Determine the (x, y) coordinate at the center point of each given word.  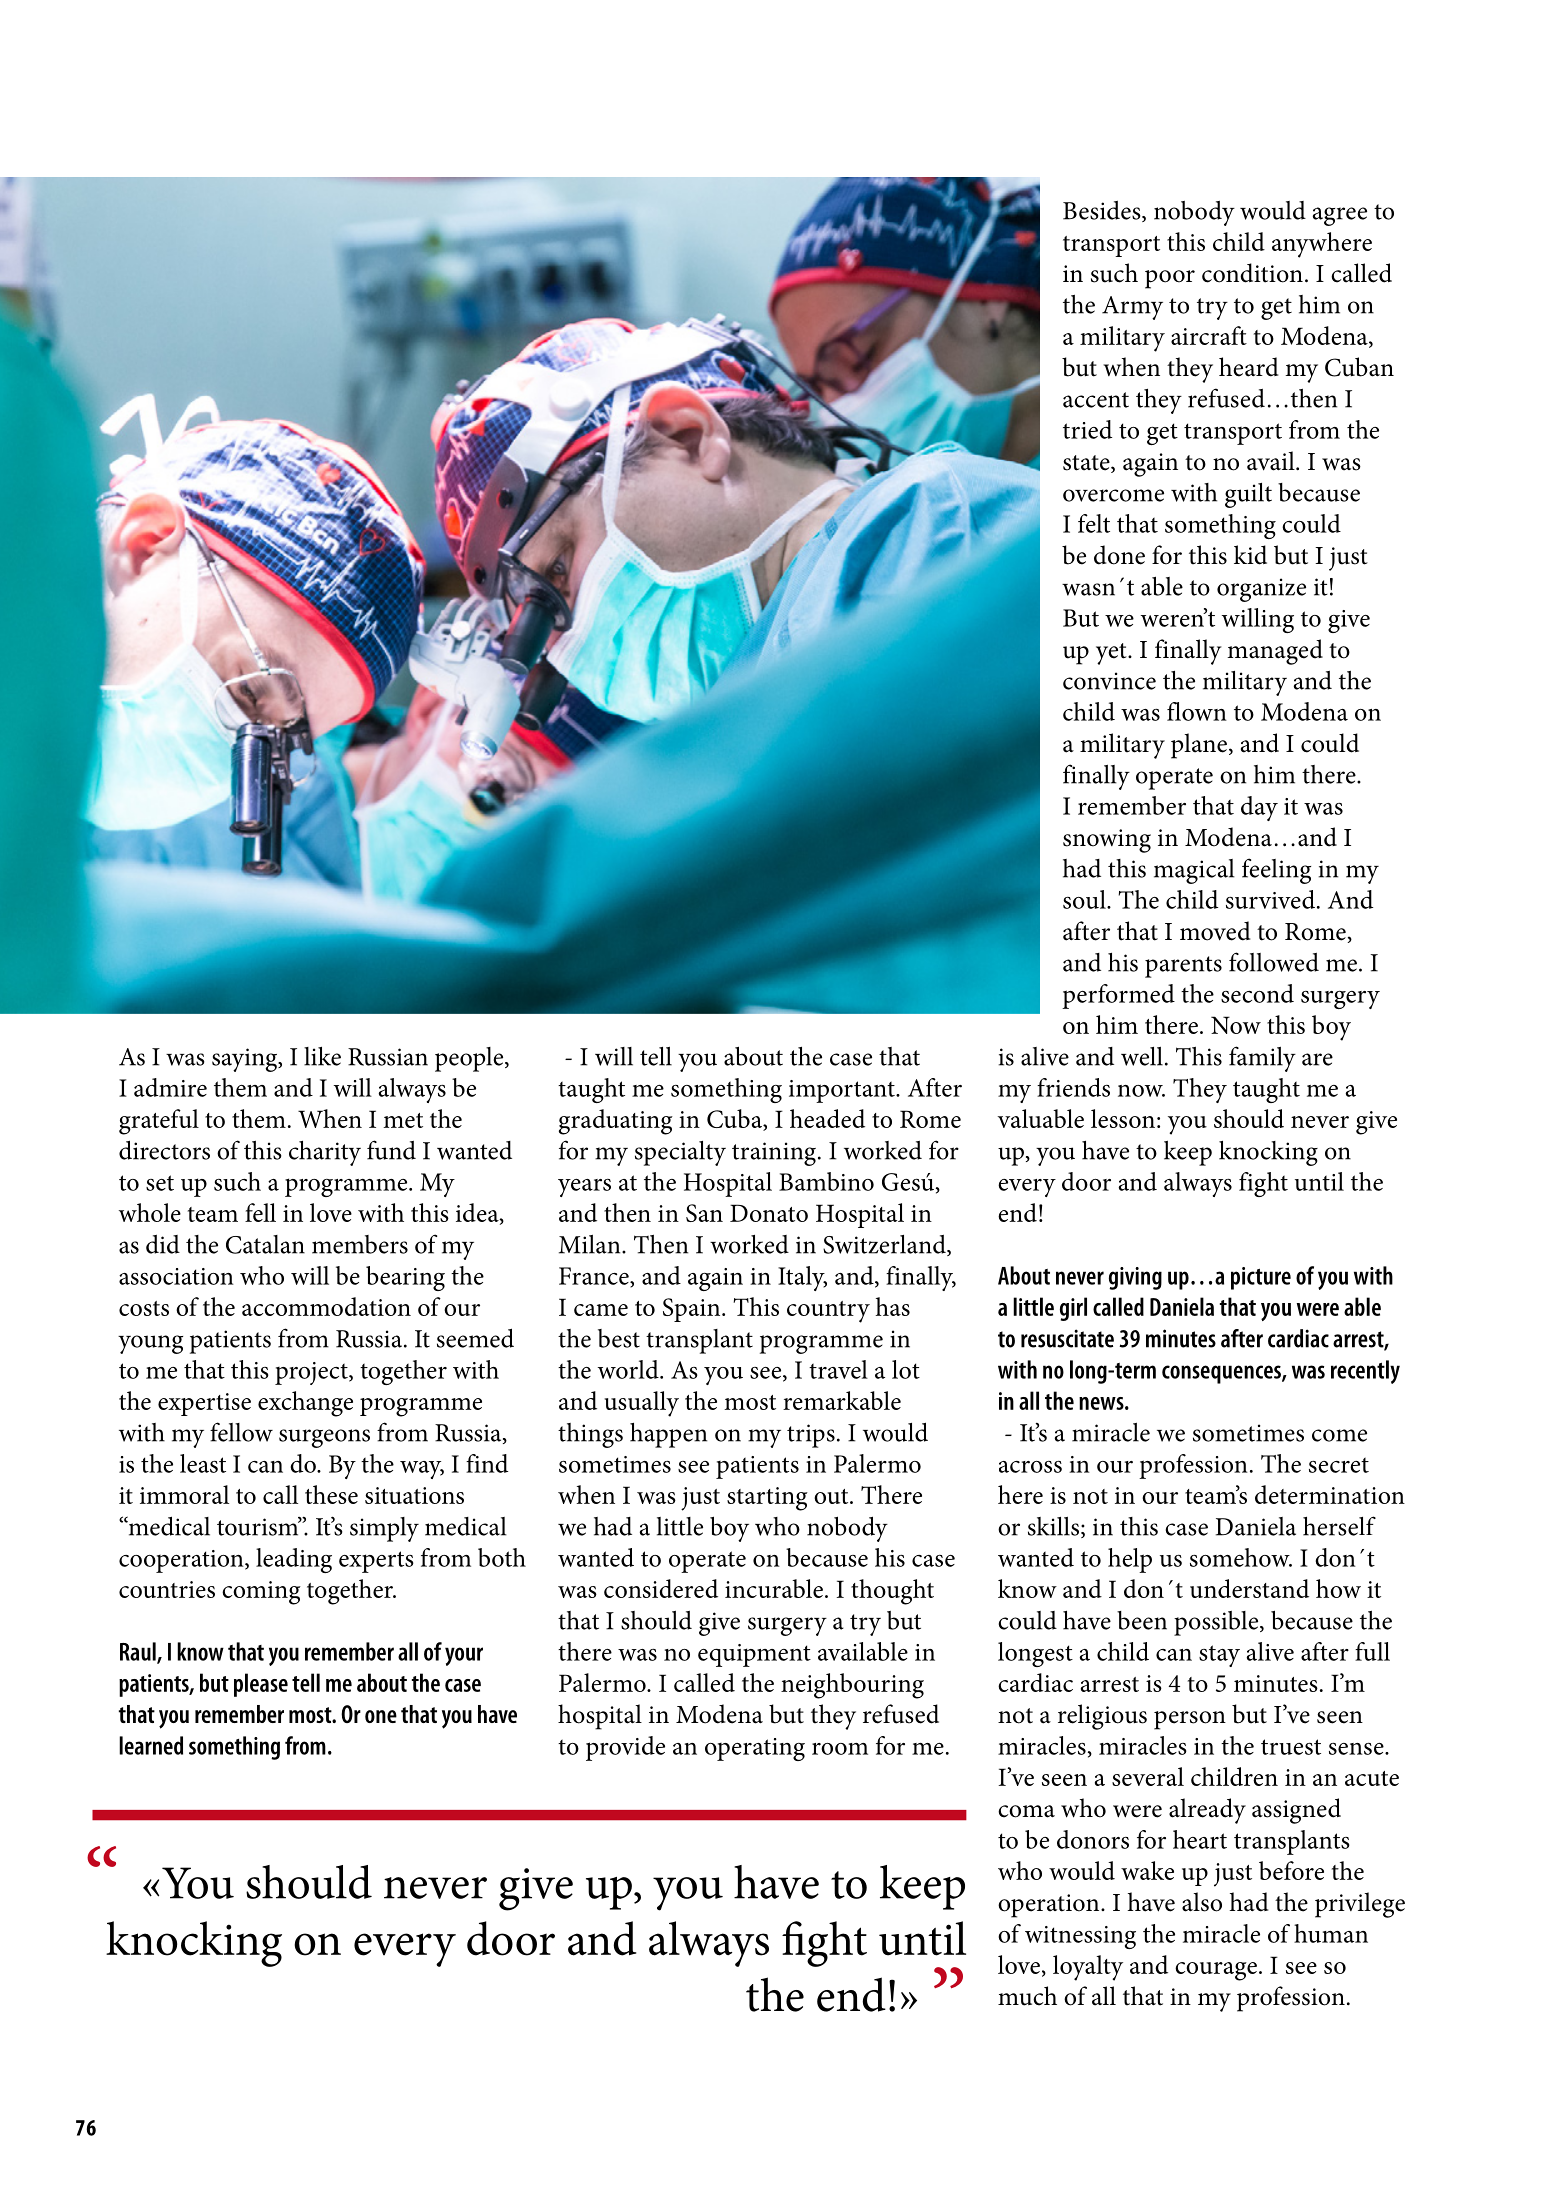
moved (1215, 931)
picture (1261, 1278)
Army (1132, 308)
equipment (754, 1655)
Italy (802, 1278)
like (322, 1056)
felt (1094, 523)
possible (1217, 1623)
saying (246, 1060)
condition (1252, 273)
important (843, 1091)
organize (1261, 590)
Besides (1103, 211)
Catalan (265, 1244)
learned (151, 1745)
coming (261, 1593)
